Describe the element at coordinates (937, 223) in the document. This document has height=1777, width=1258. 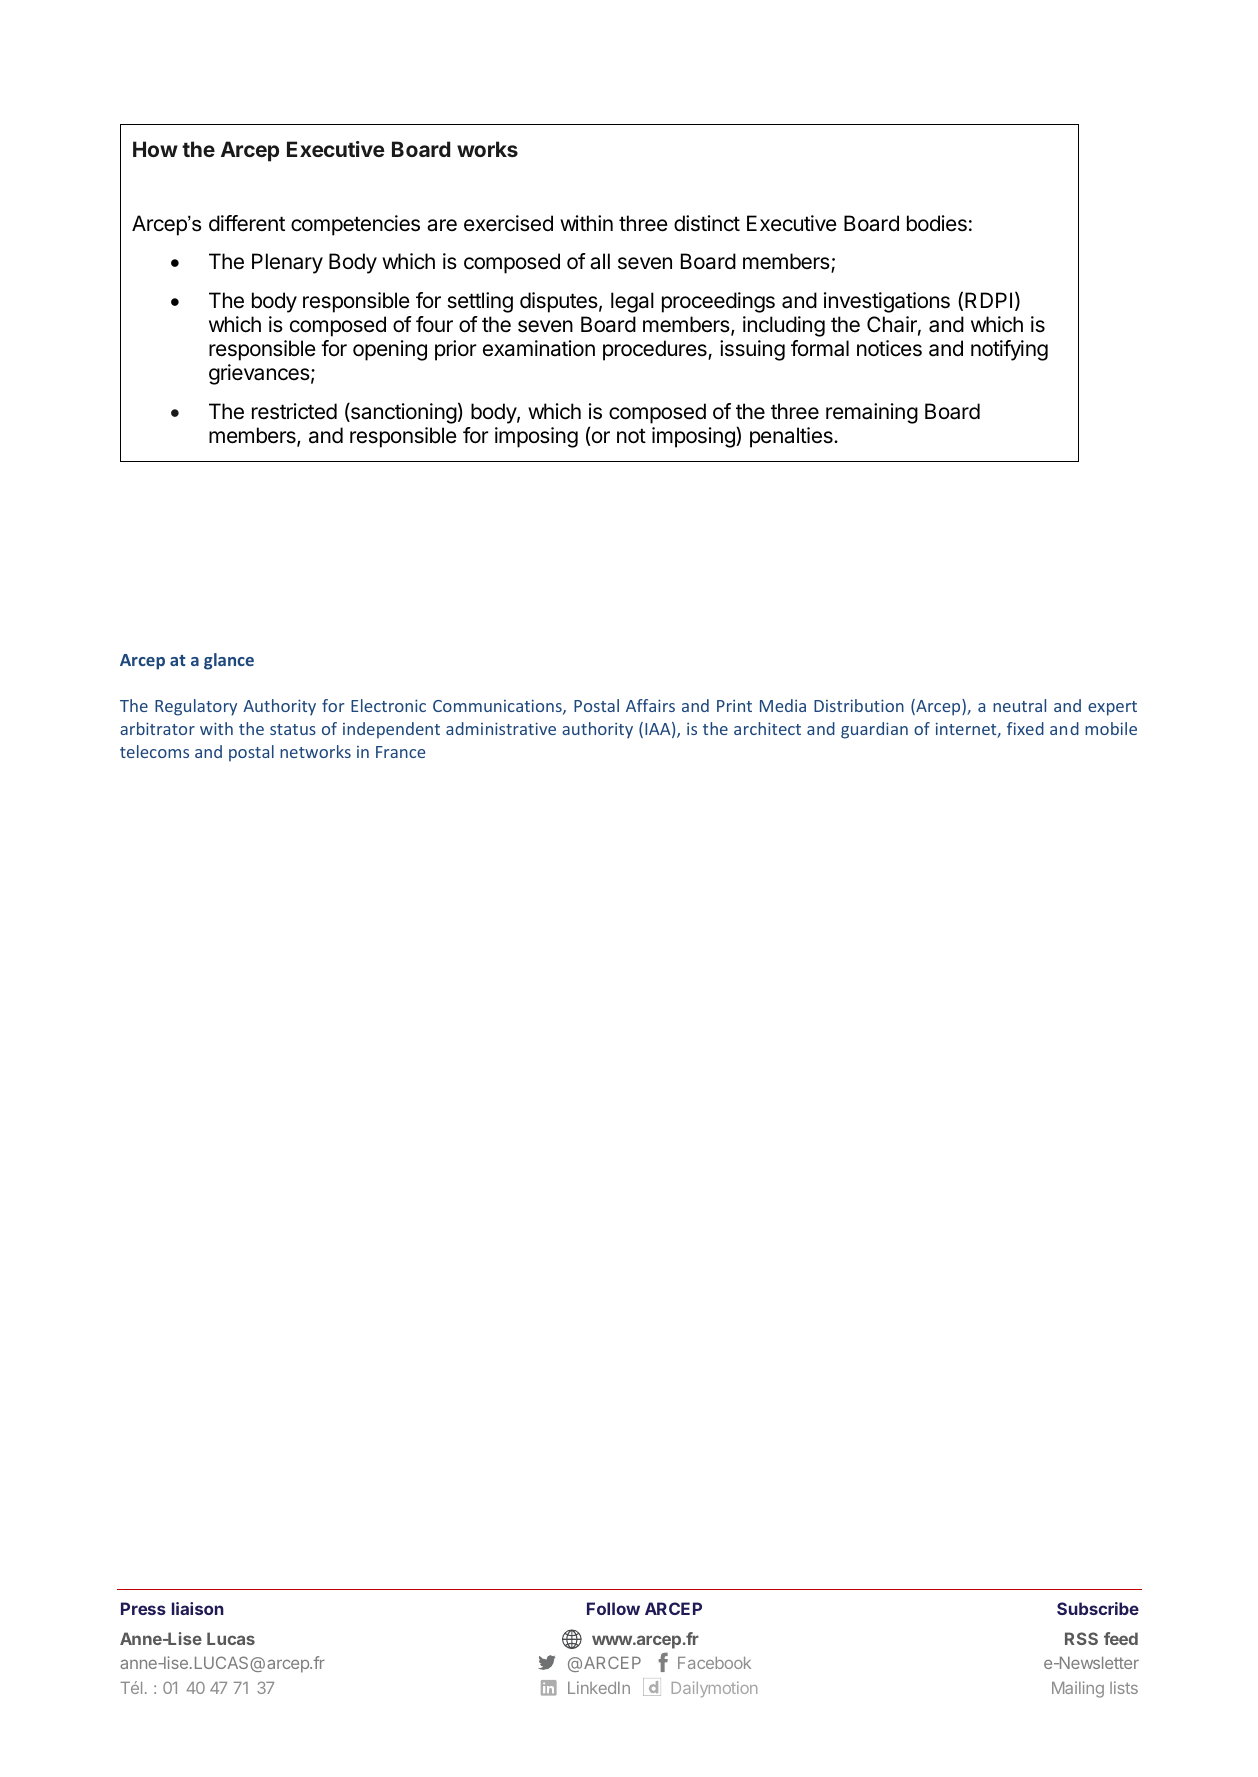
I see `bodies` at that location.
